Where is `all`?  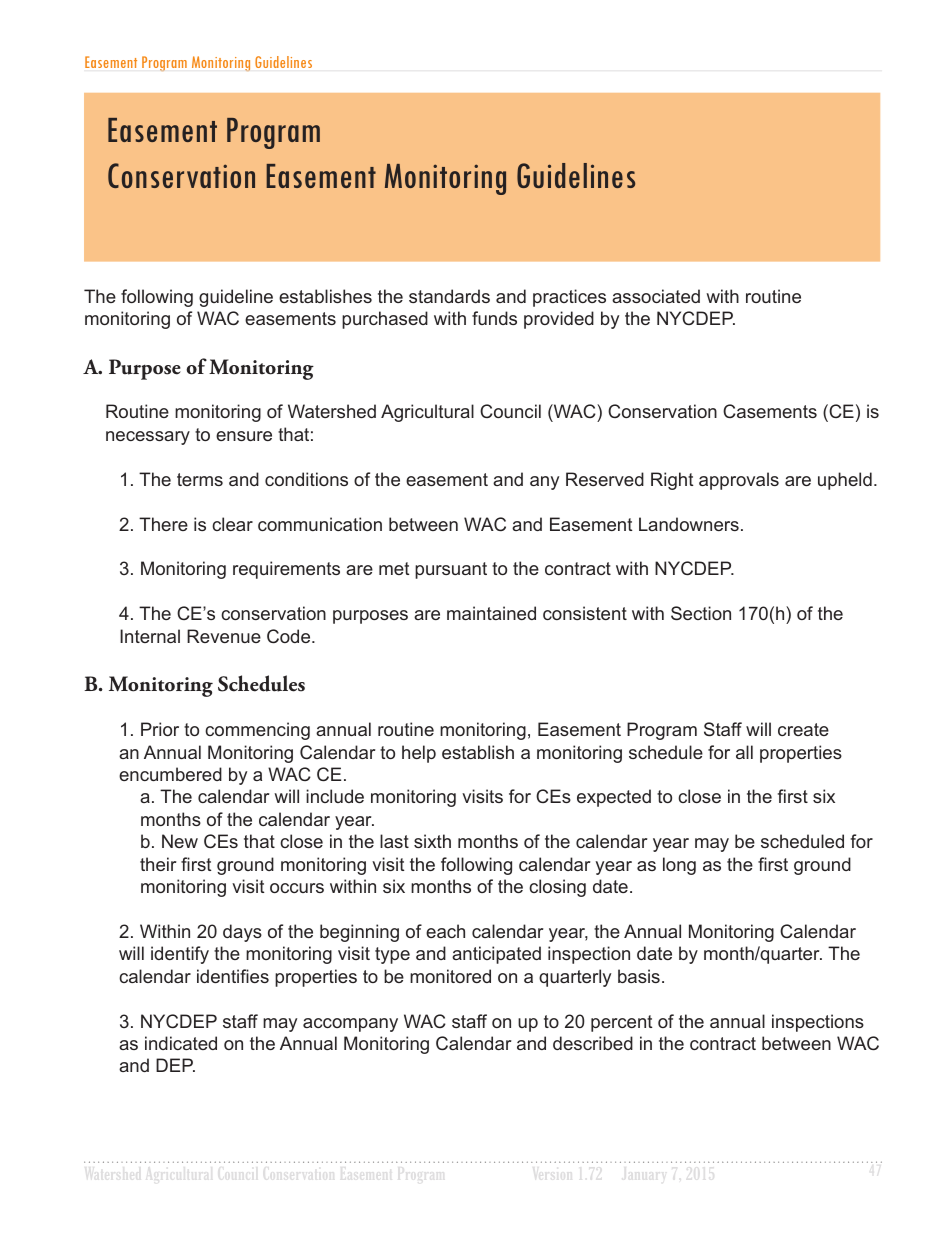 all is located at coordinates (744, 752).
